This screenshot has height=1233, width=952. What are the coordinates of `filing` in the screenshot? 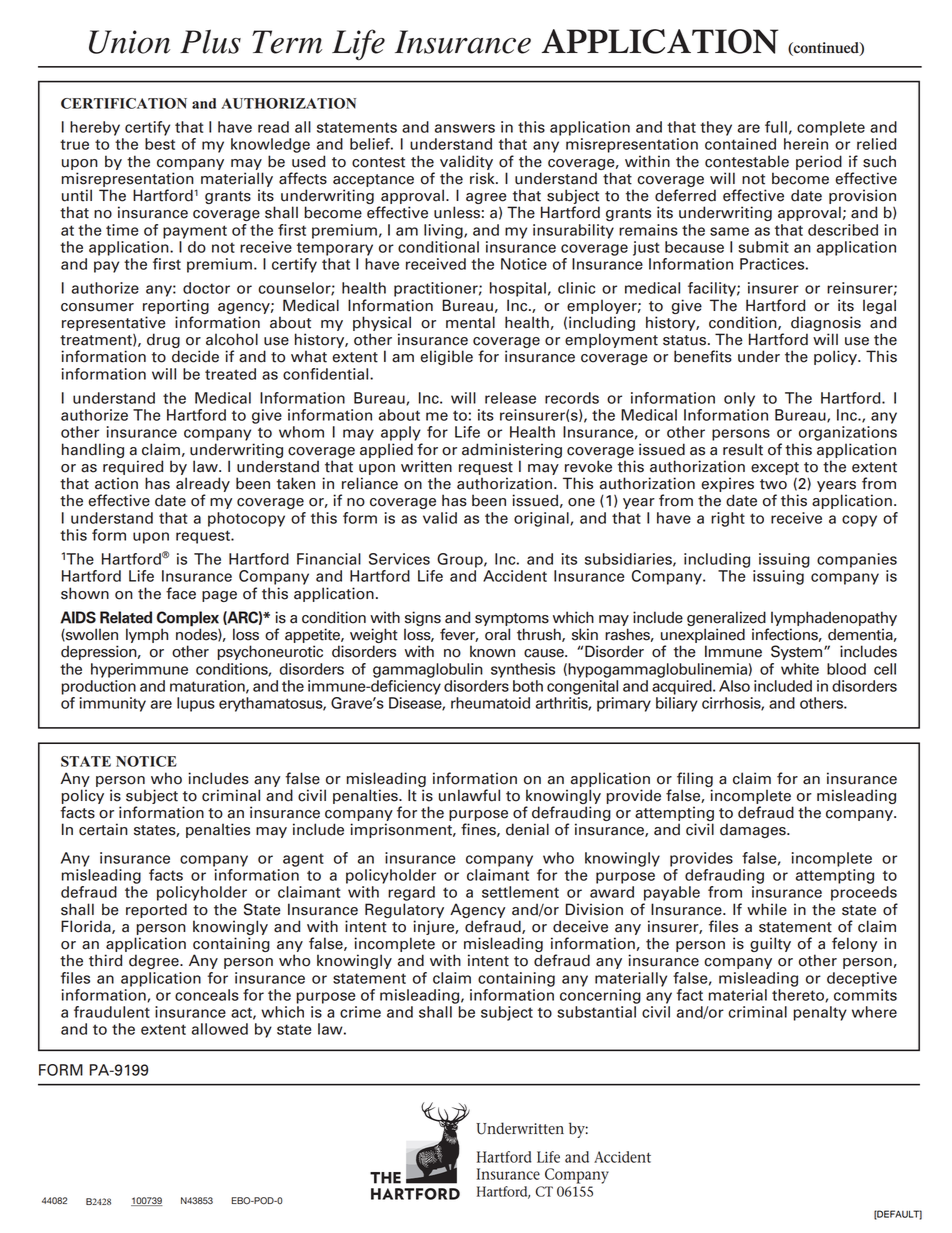 It's located at (695, 779).
